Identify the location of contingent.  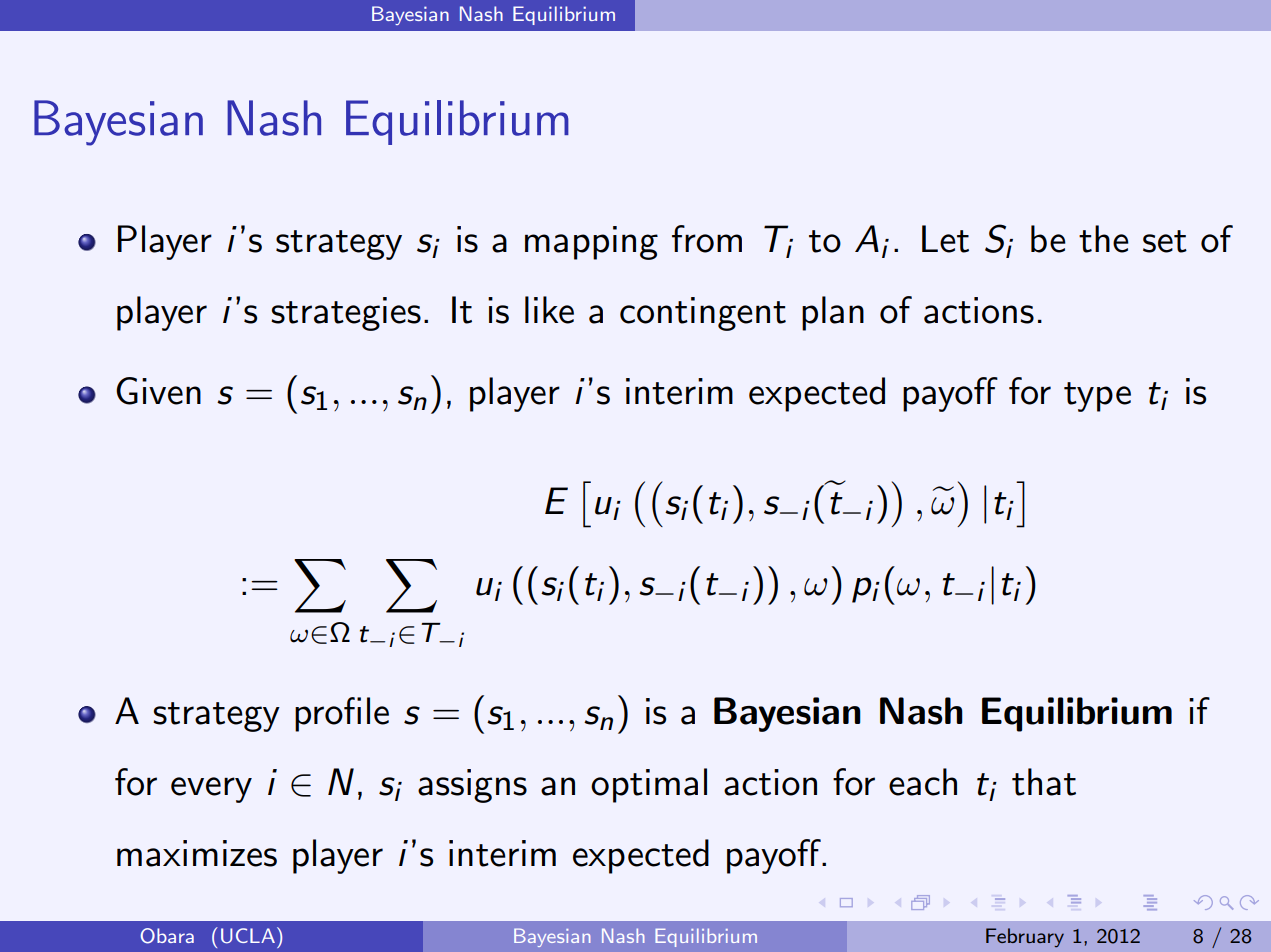
(703, 314).
